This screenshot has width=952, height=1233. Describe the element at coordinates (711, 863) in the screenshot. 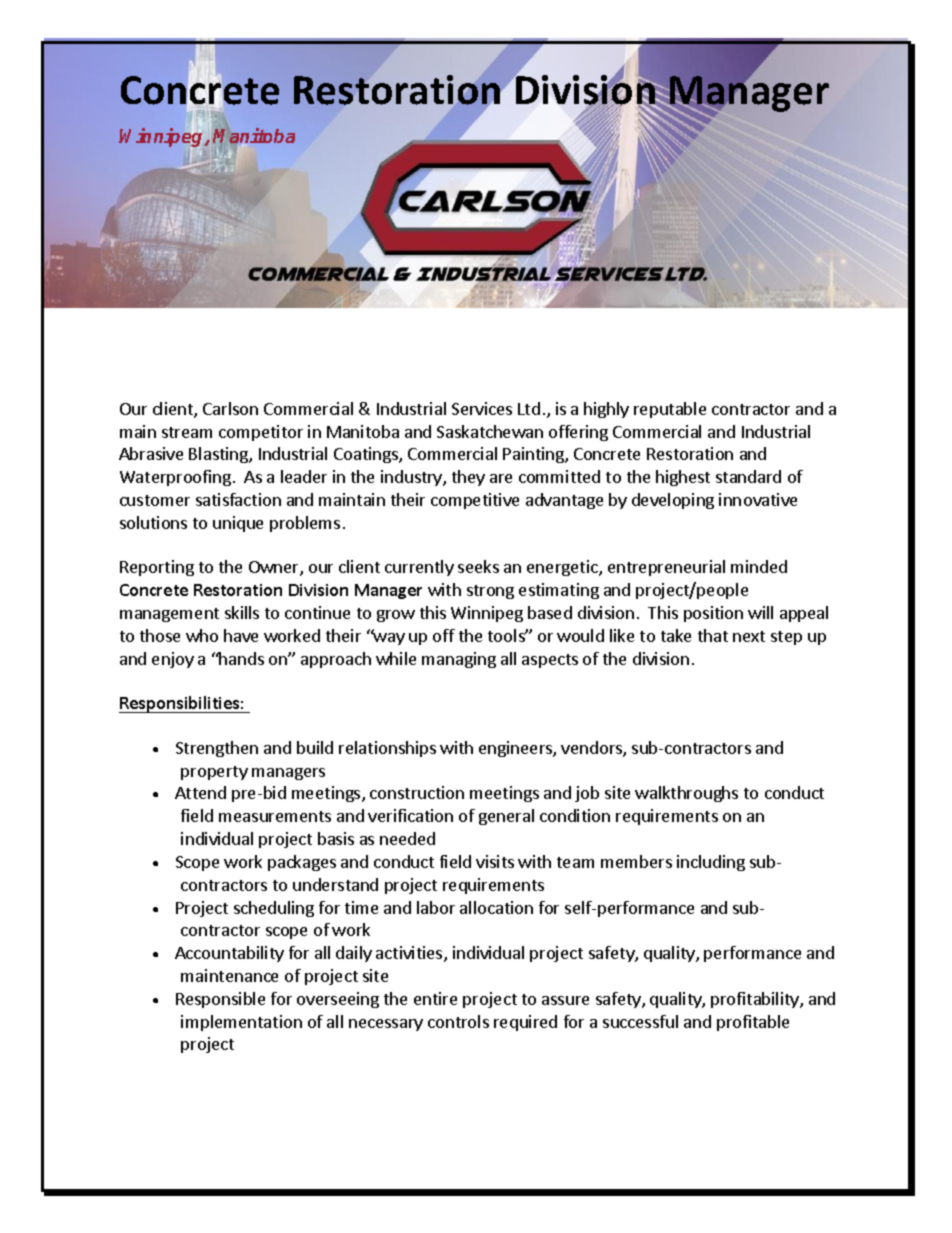

I see `including` at that location.
